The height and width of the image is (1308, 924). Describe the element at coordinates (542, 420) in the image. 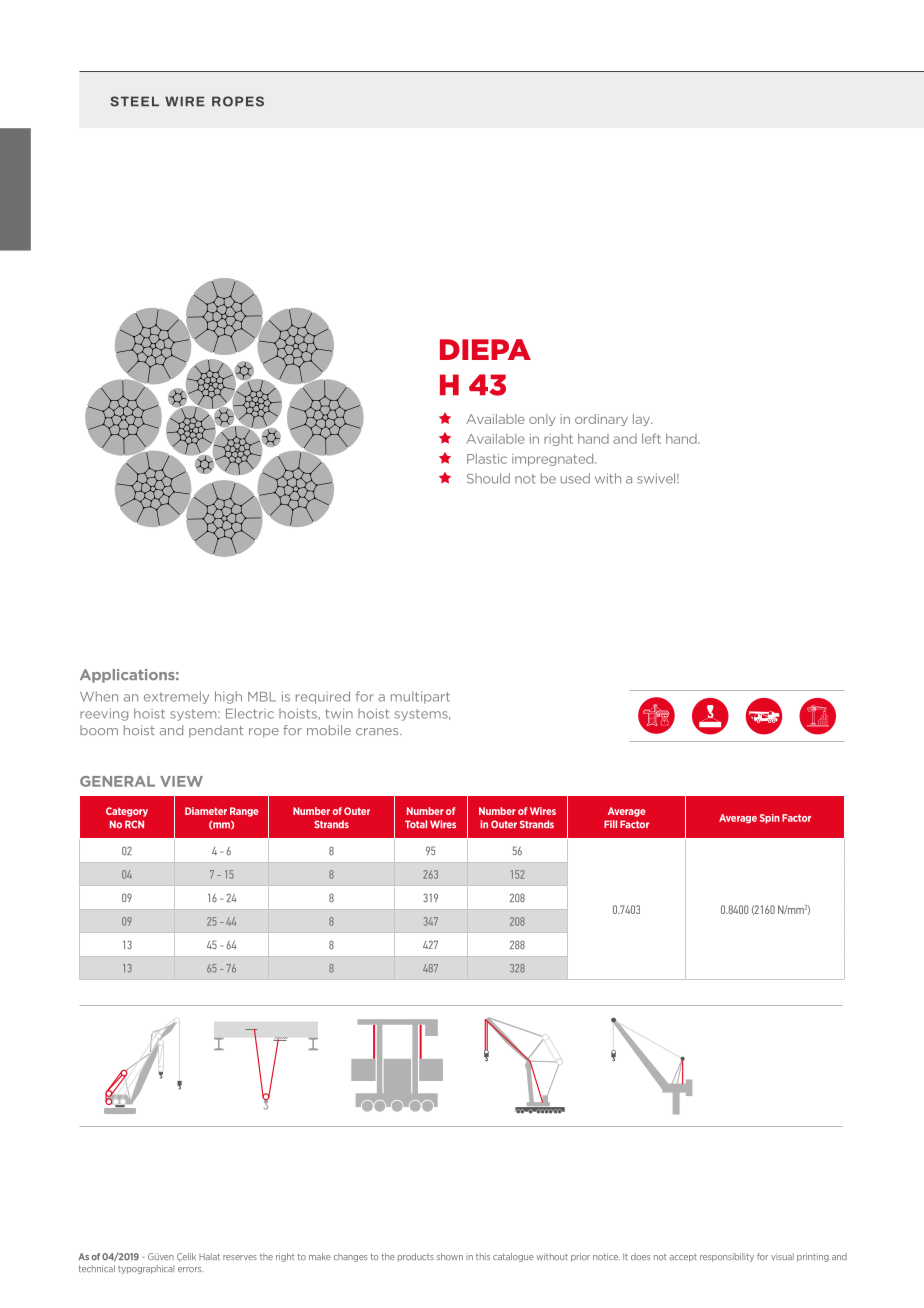

I see `only` at that location.
